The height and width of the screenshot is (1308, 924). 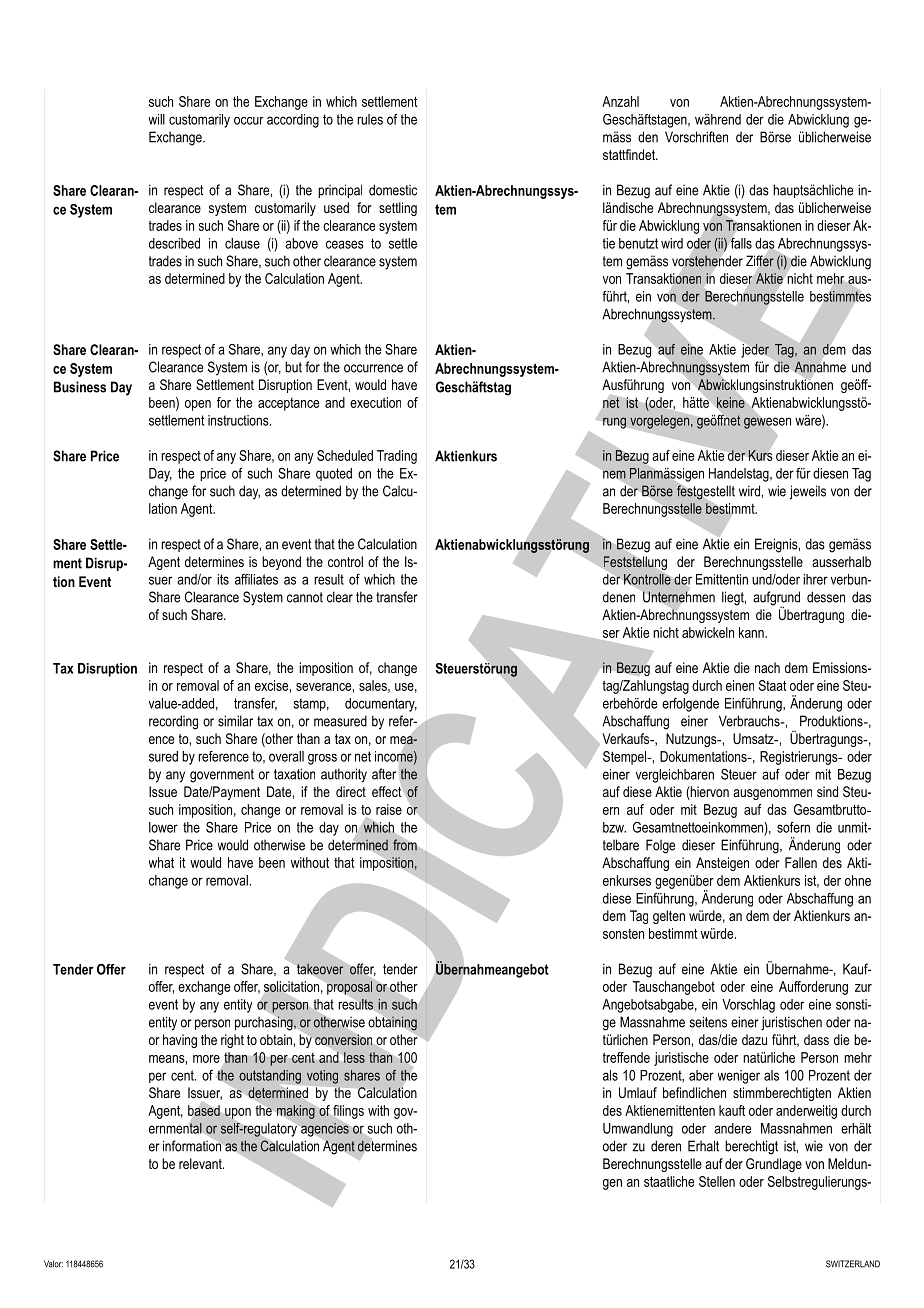 I want to click on nach, so click(x=767, y=667).
